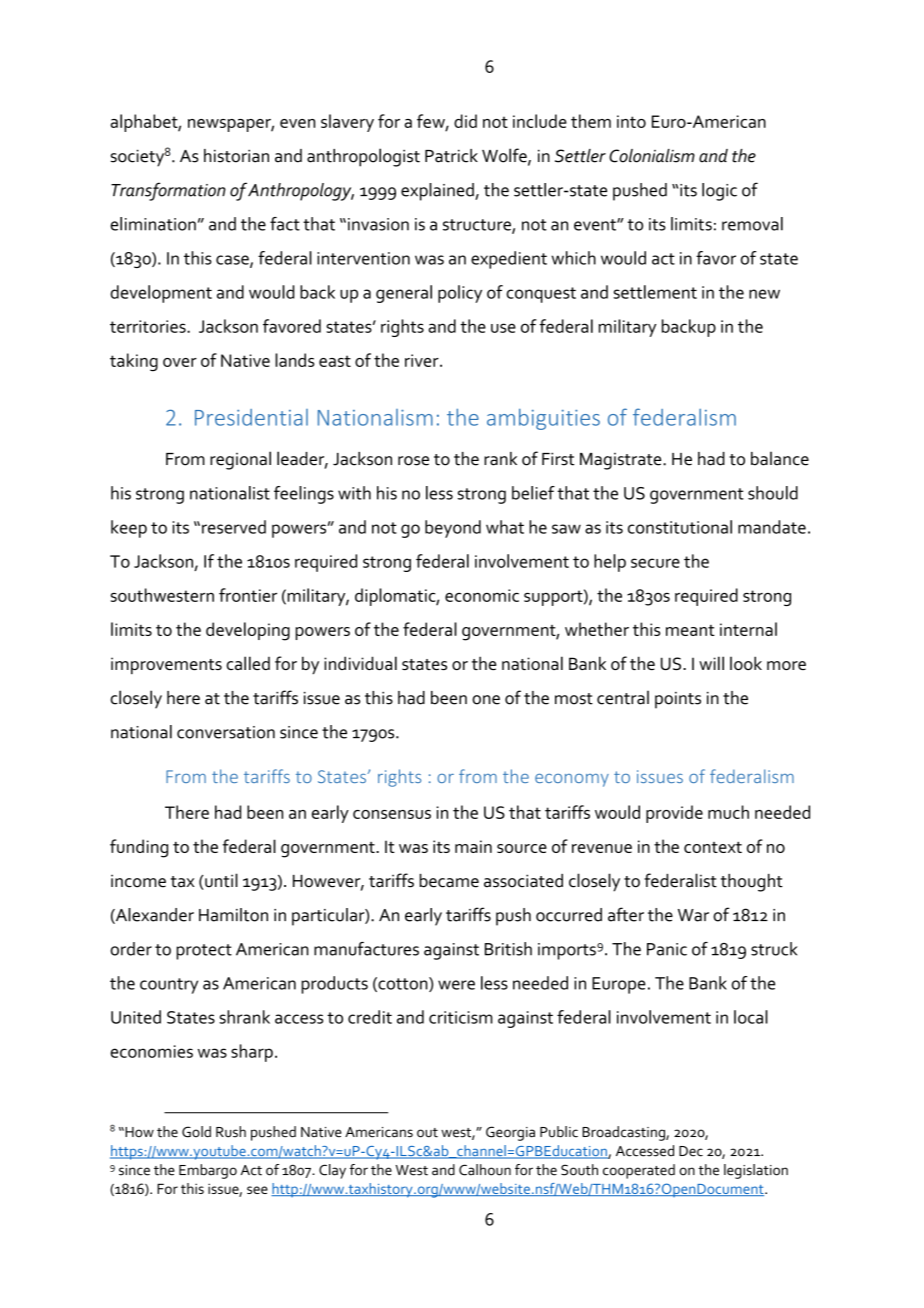 The image size is (924, 1308). What do you see at coordinates (451, 156) in the image?
I see `Patrick` at bounding box center [451, 156].
